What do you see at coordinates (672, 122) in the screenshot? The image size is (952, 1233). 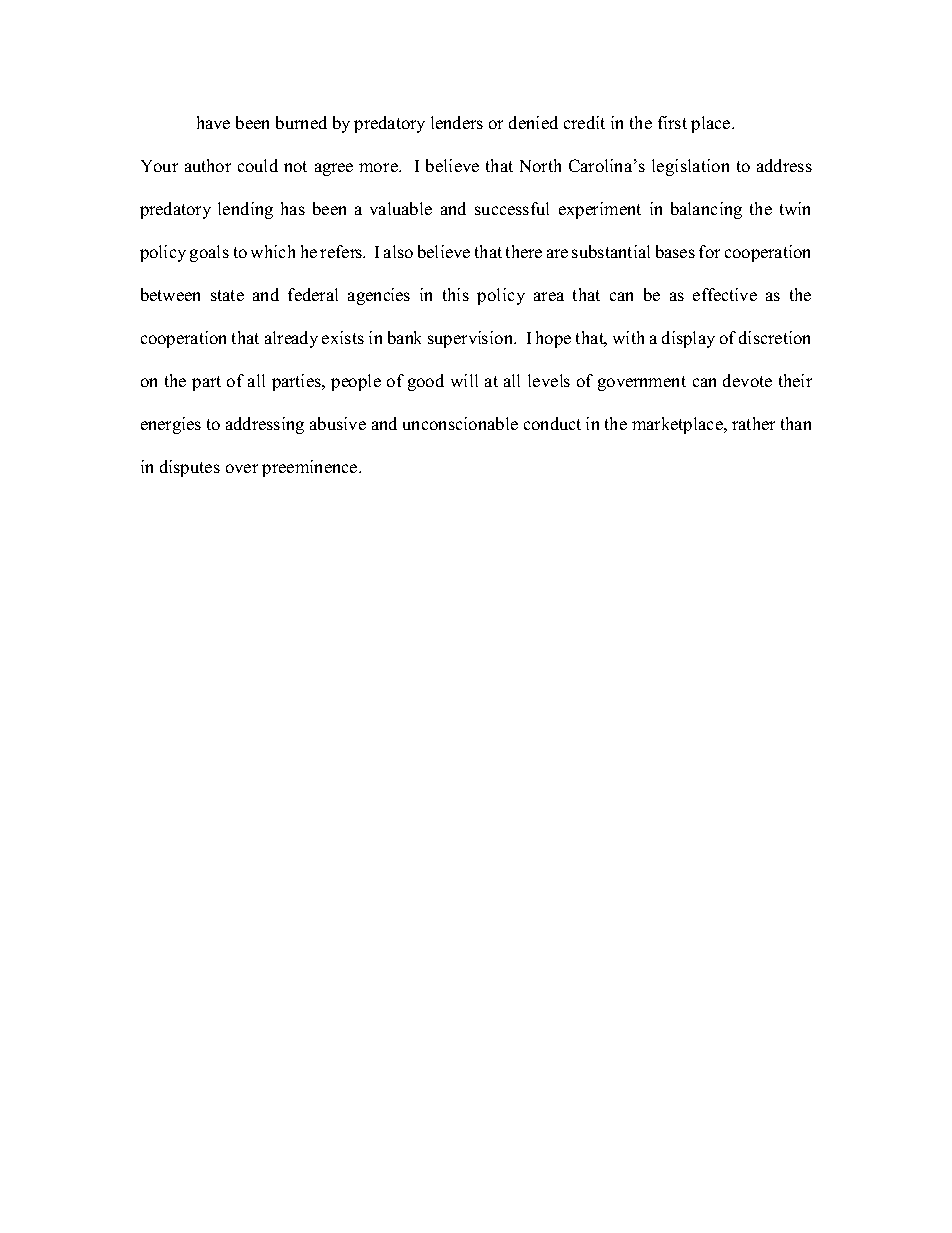 I see `first` at bounding box center [672, 122].
